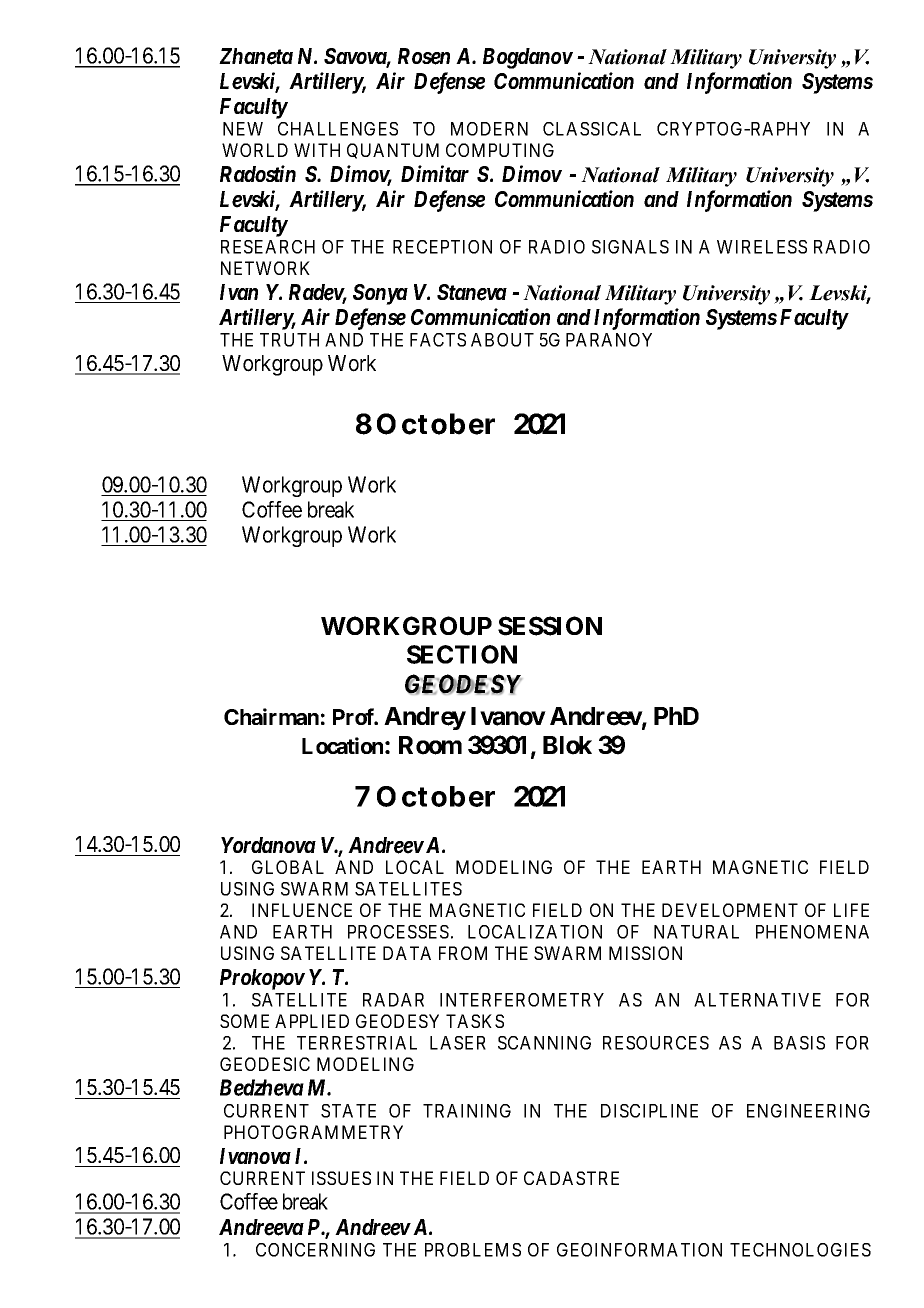  What do you see at coordinates (528, 58) in the screenshot?
I see `Bogdanov` at bounding box center [528, 58].
